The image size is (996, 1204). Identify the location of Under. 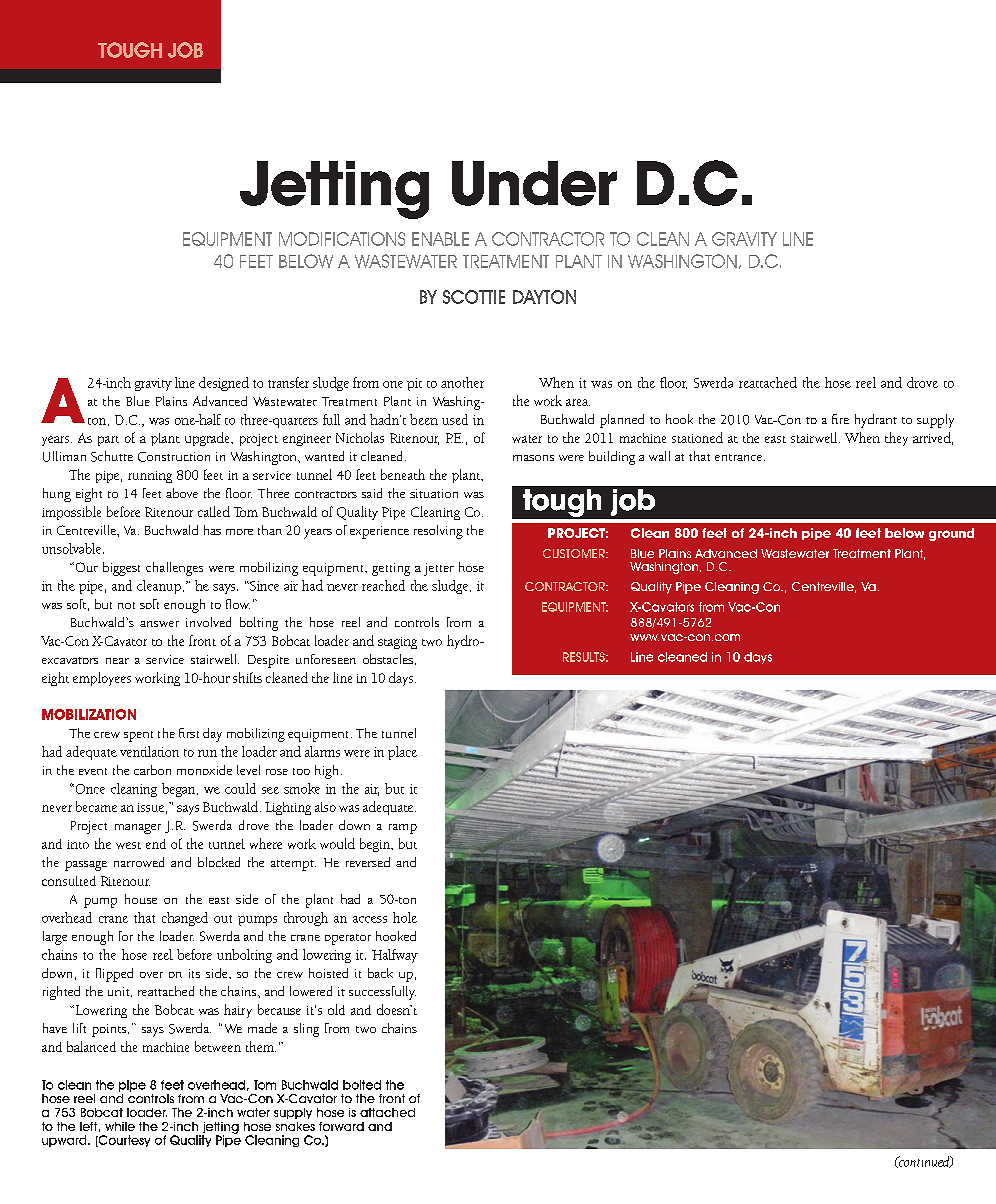
(534, 183).
